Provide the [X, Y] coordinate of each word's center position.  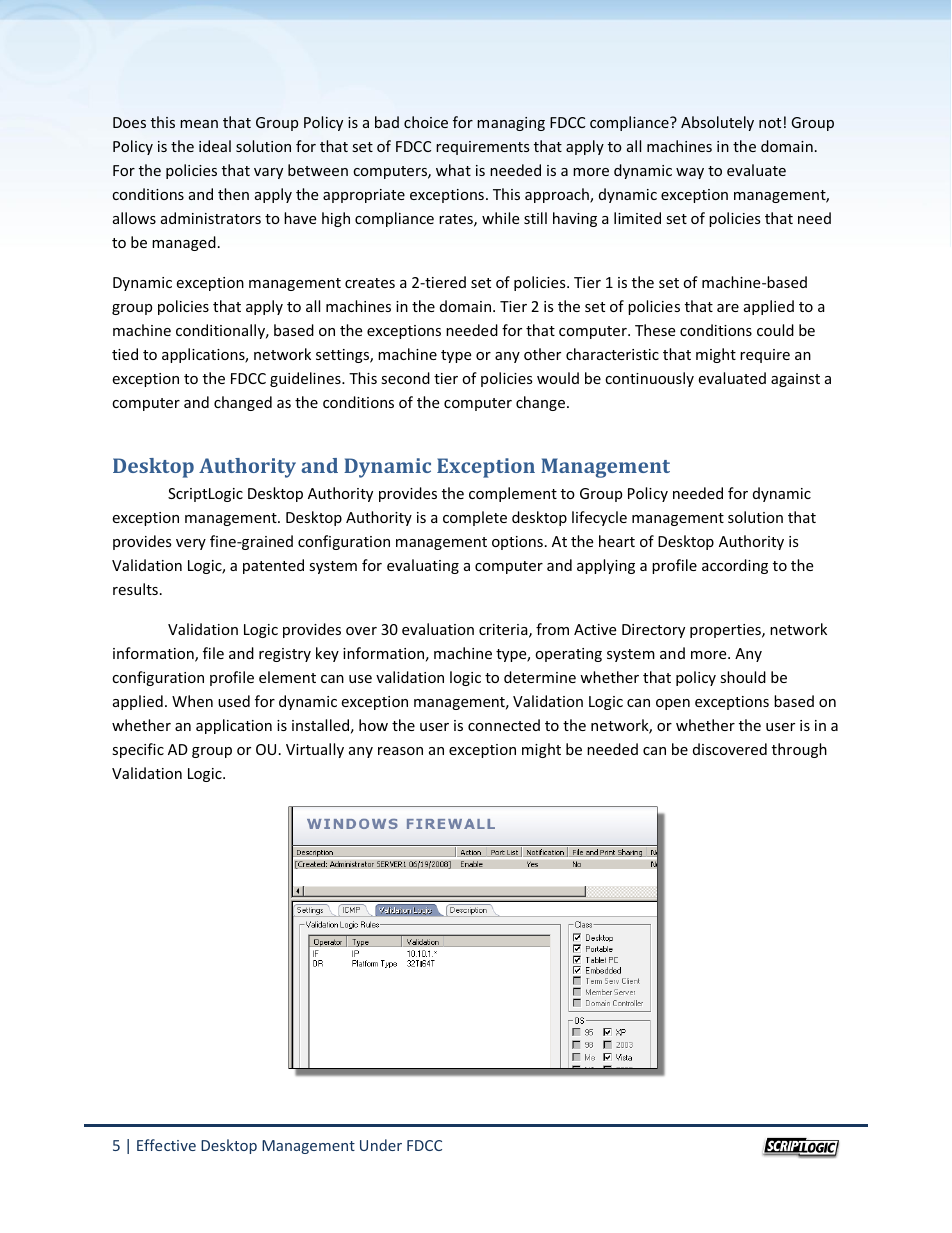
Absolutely [717, 123]
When [192, 701]
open [673, 704]
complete [475, 518]
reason [400, 751]
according [735, 566]
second [405, 378]
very [191, 544]
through [799, 750]
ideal [215, 146]
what [453, 170]
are [728, 308]
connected [504, 725]
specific [138, 750]
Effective [166, 1145]
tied [125, 354]
